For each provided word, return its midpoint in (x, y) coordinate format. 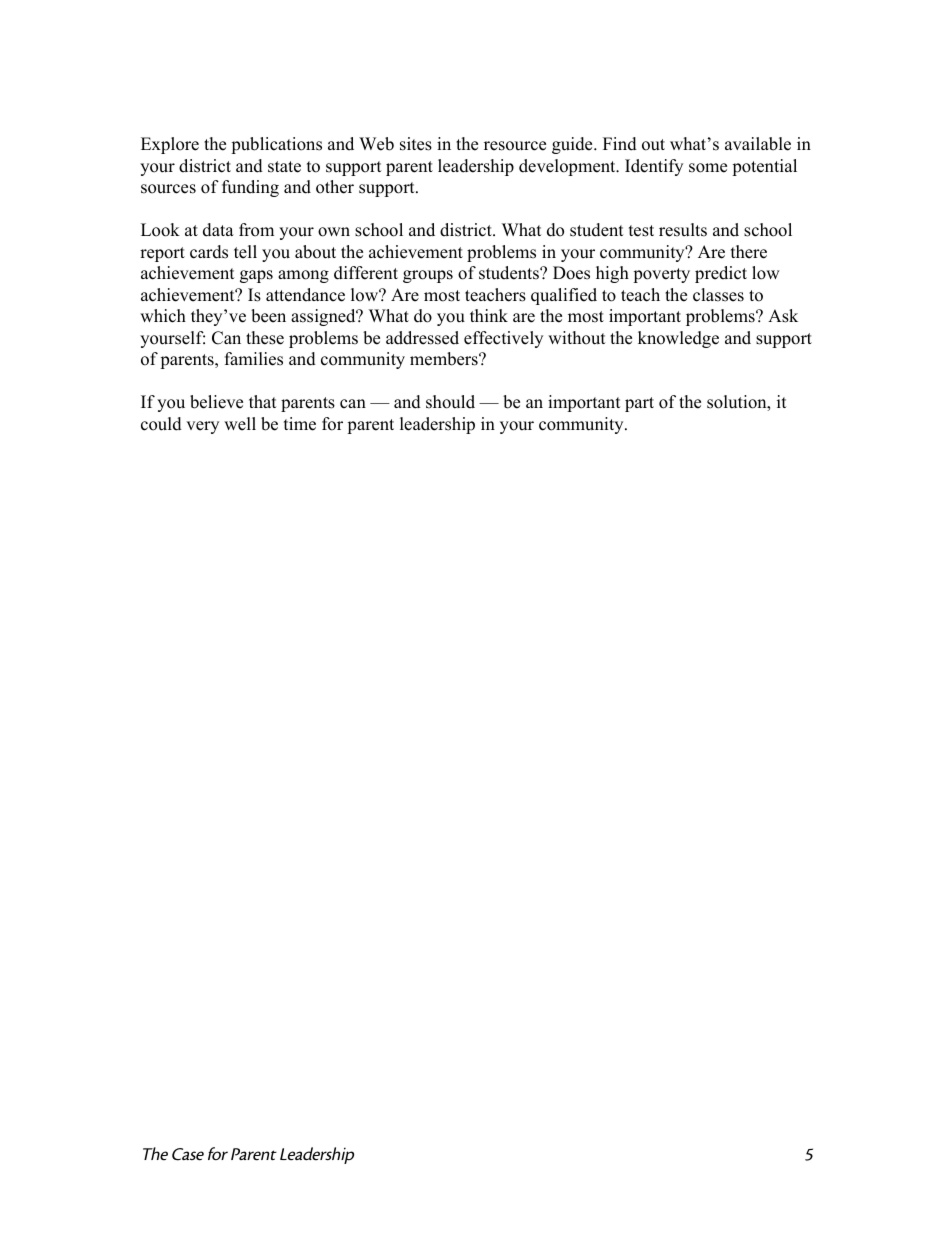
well (240, 424)
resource (515, 146)
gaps (256, 276)
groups (428, 276)
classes (718, 295)
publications (276, 145)
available (758, 144)
